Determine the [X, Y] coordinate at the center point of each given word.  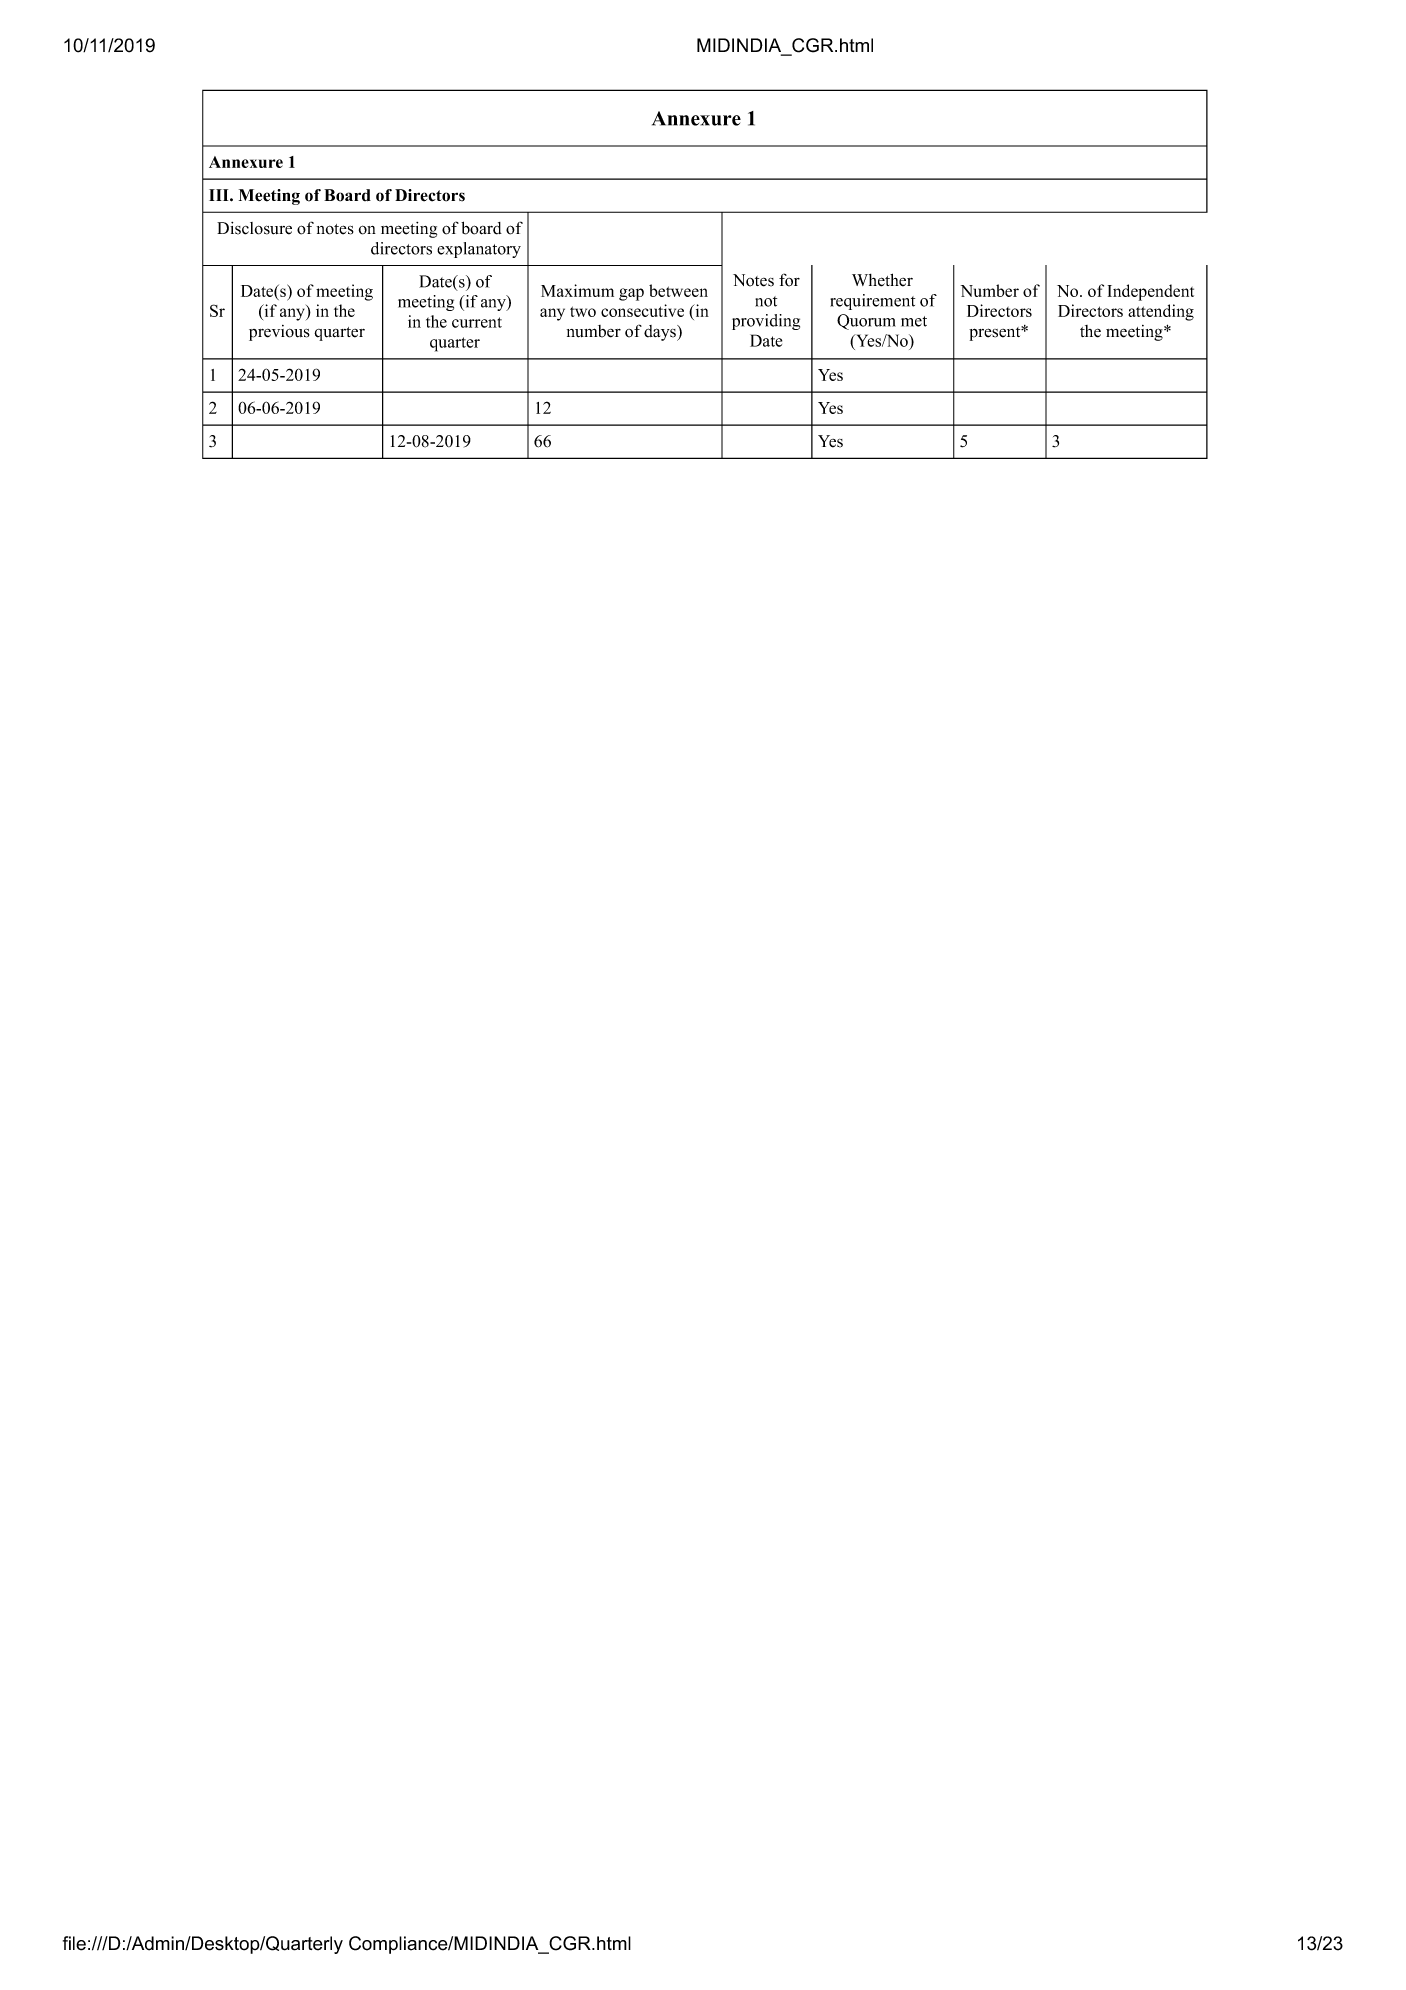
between [678, 290]
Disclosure [254, 228]
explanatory [479, 250]
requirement [872, 302]
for [789, 280]
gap [631, 294]
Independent [1151, 292]
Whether [882, 280]
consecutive [642, 310]
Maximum [577, 290]
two [583, 311]
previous [279, 333]
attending [1161, 312]
